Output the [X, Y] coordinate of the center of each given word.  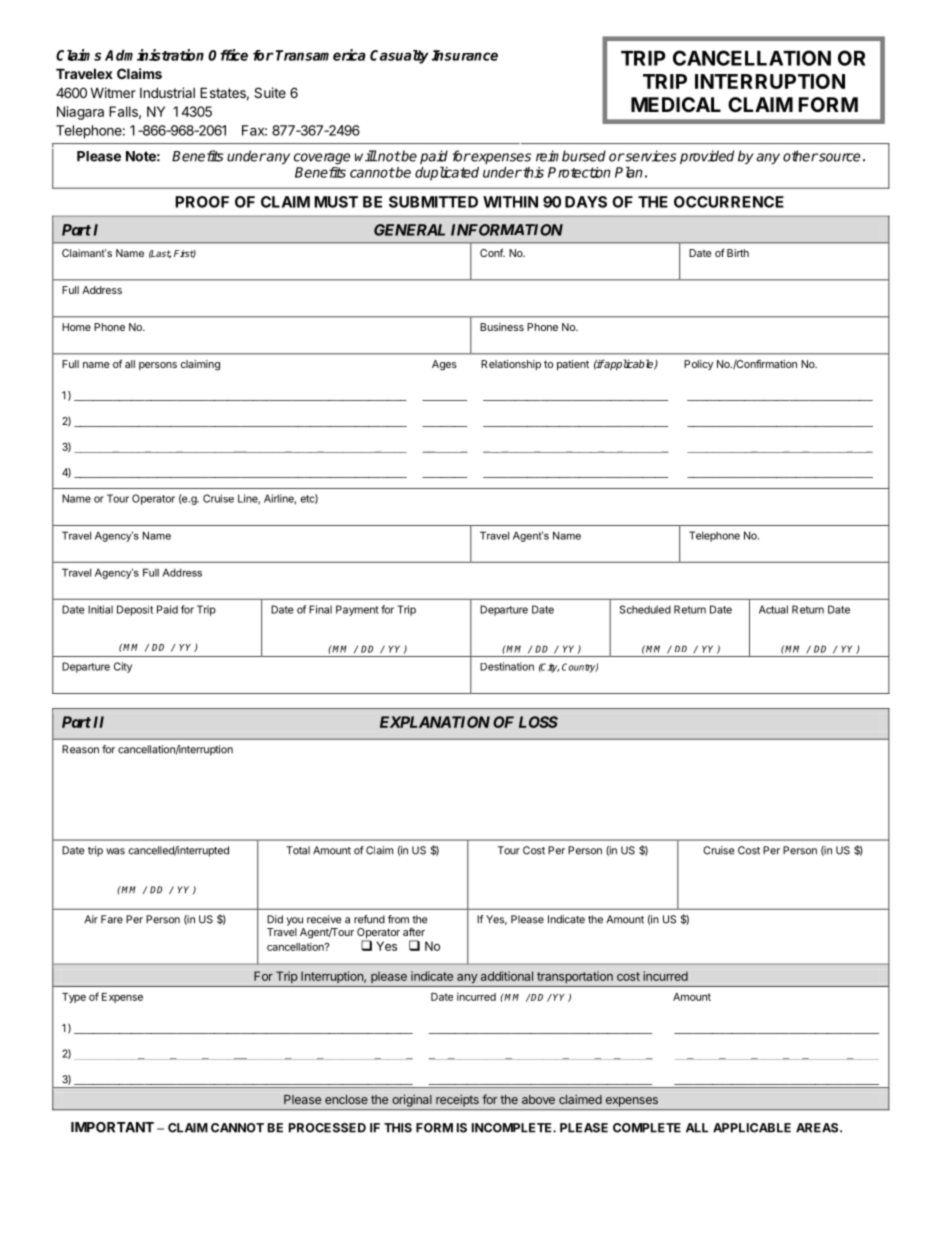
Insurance [465, 55]
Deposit [135, 610]
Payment [357, 610]
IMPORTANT [112, 1127]
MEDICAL [676, 104]
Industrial [167, 92]
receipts [457, 1101]
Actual [773, 609]
